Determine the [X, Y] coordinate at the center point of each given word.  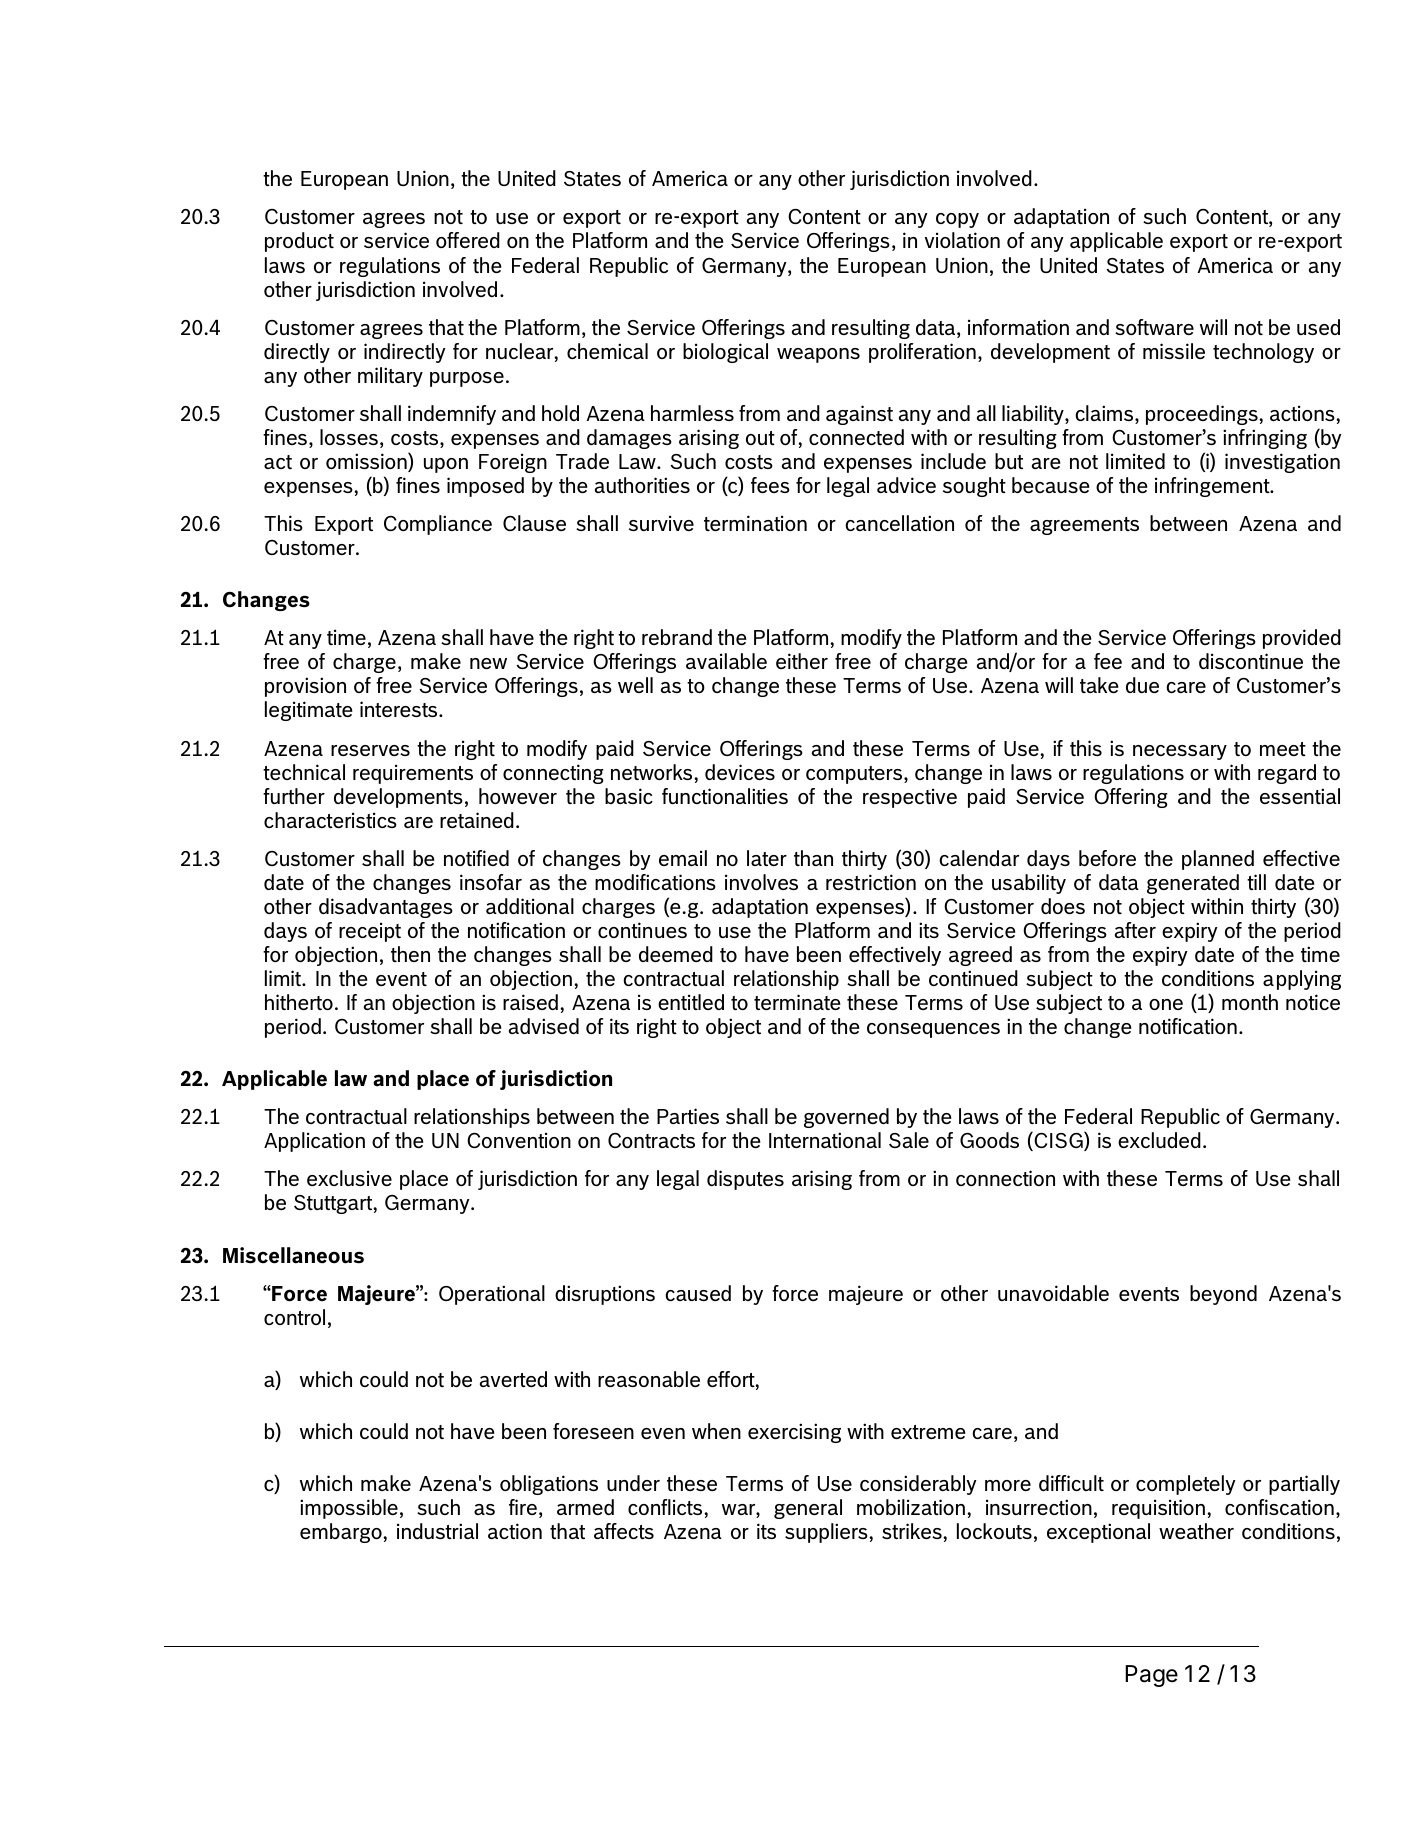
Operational [492, 1295]
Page [1151, 1676]
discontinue [1251, 661]
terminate [797, 1002]
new [488, 663]
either [802, 661]
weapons [818, 355]
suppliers [827, 1533]
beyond [1223, 1295]
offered [468, 240]
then [410, 954]
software [1154, 327]
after [1135, 930]
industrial [437, 1531]
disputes [745, 1180]
